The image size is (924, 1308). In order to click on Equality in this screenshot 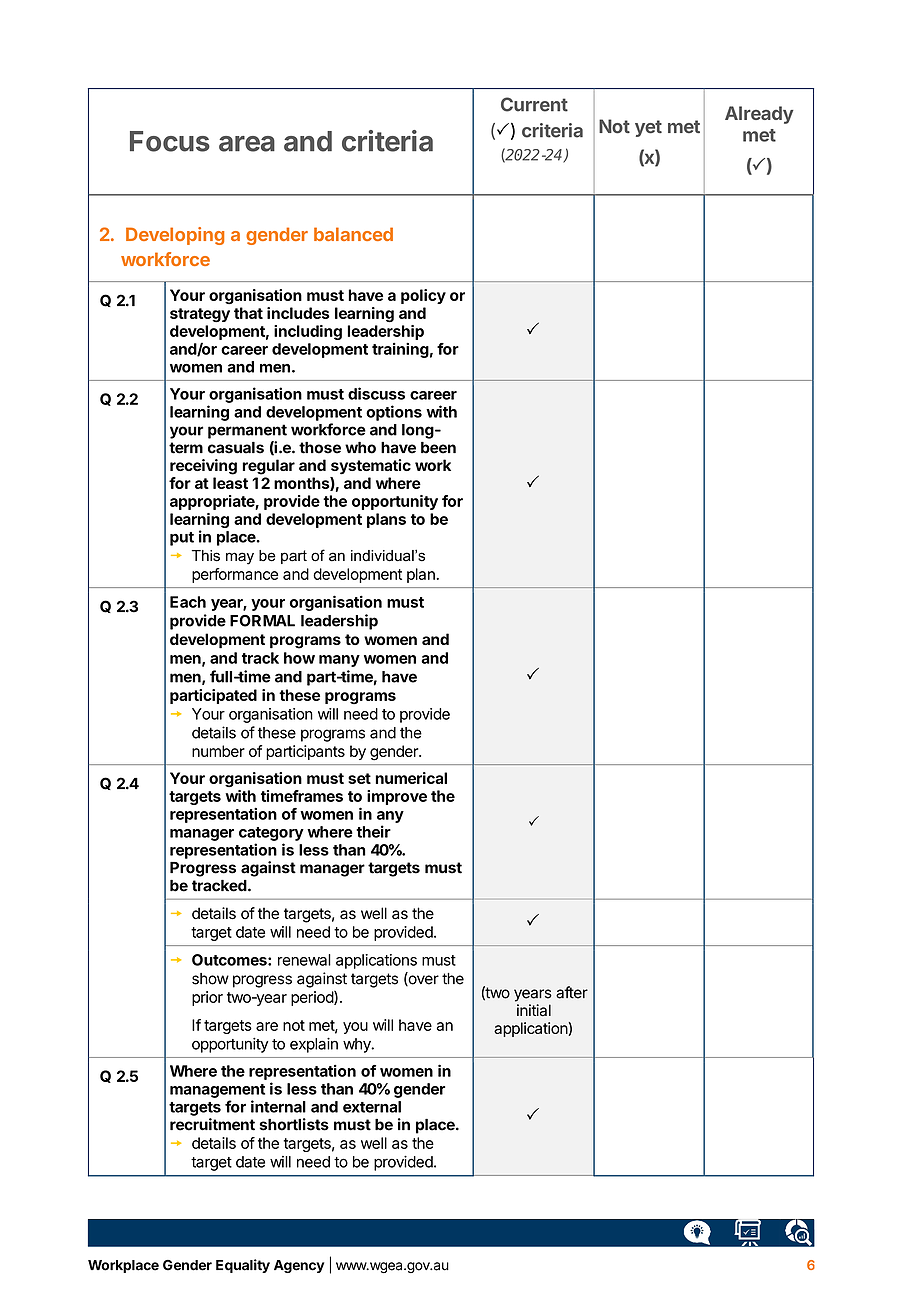, I will do `click(243, 1266)`.
